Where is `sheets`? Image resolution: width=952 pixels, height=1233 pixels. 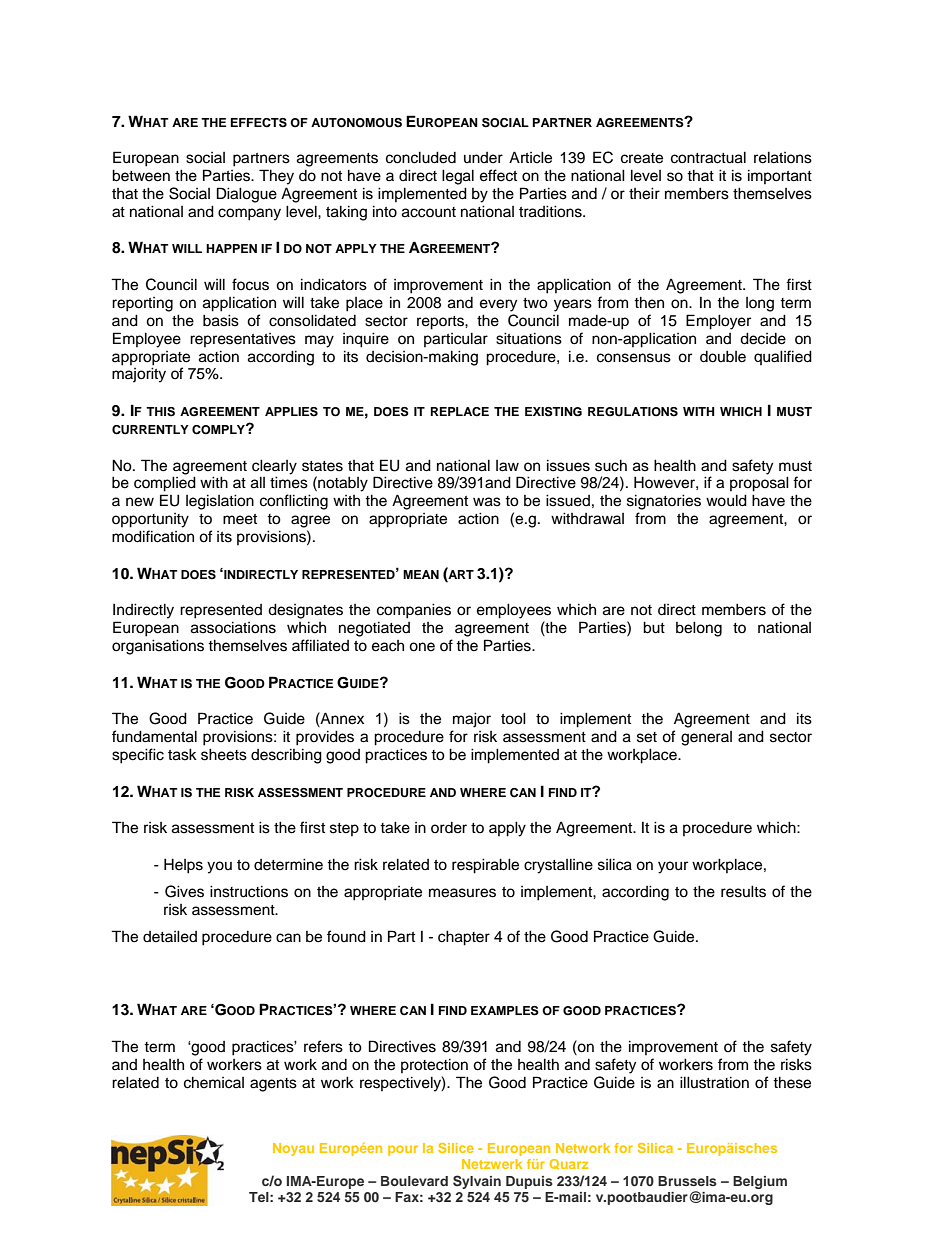
sheets is located at coordinates (224, 754).
